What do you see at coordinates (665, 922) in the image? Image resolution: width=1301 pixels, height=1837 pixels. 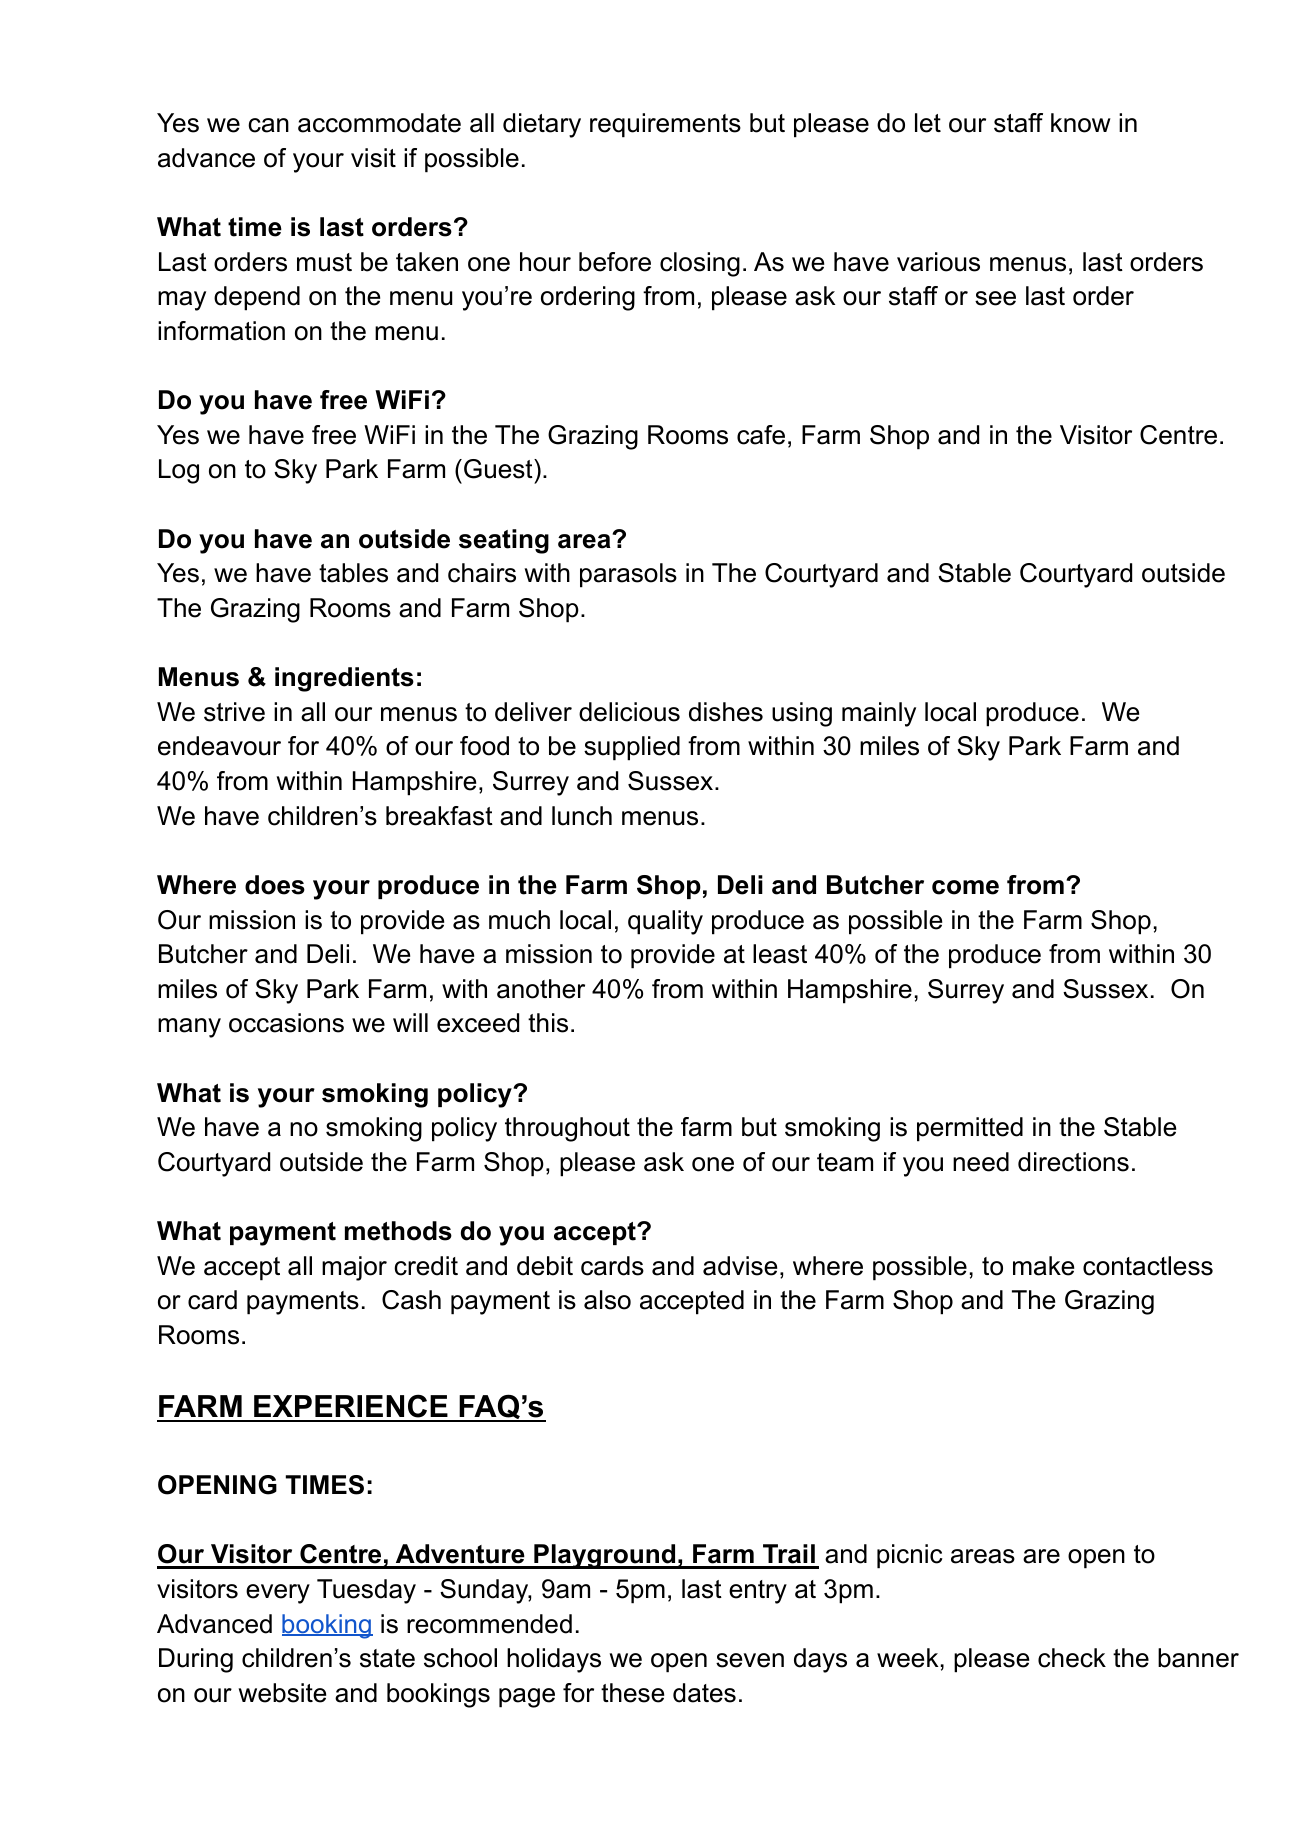 I see `quality` at bounding box center [665, 922].
